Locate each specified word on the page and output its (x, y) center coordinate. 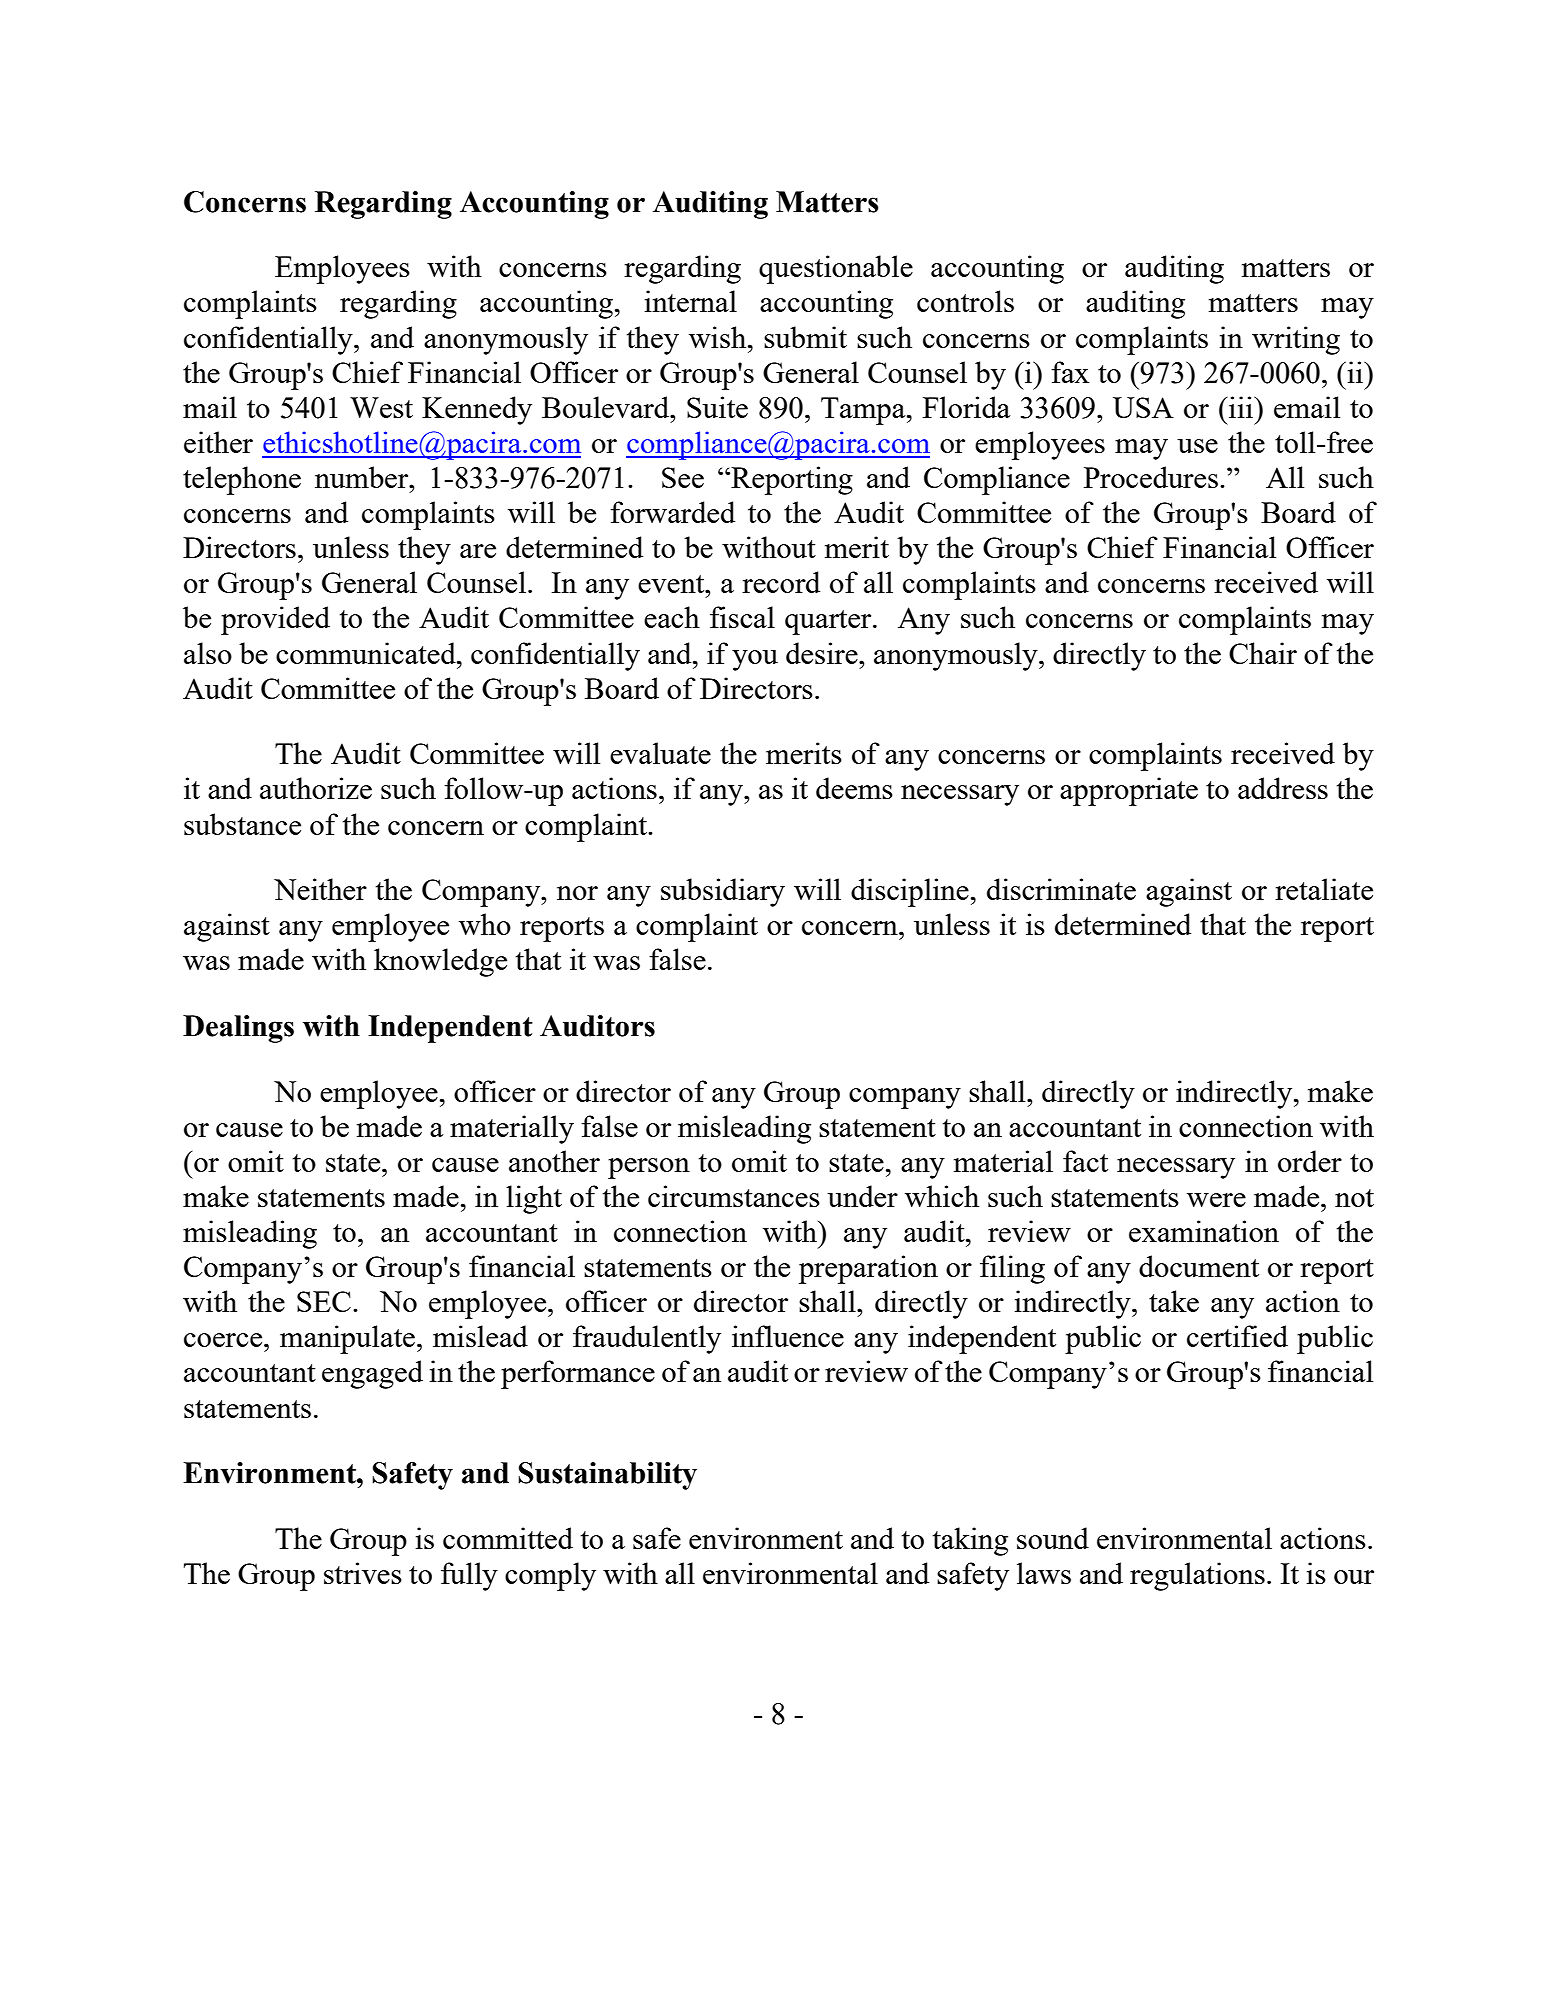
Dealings (238, 1029)
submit (805, 337)
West (381, 407)
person (649, 1168)
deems (854, 788)
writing (1296, 340)
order (1310, 1161)
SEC (324, 1301)
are (478, 551)
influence (788, 1336)
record (781, 582)
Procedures (1151, 477)
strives (363, 1573)
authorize (316, 788)
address (1283, 788)
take (1174, 1301)
